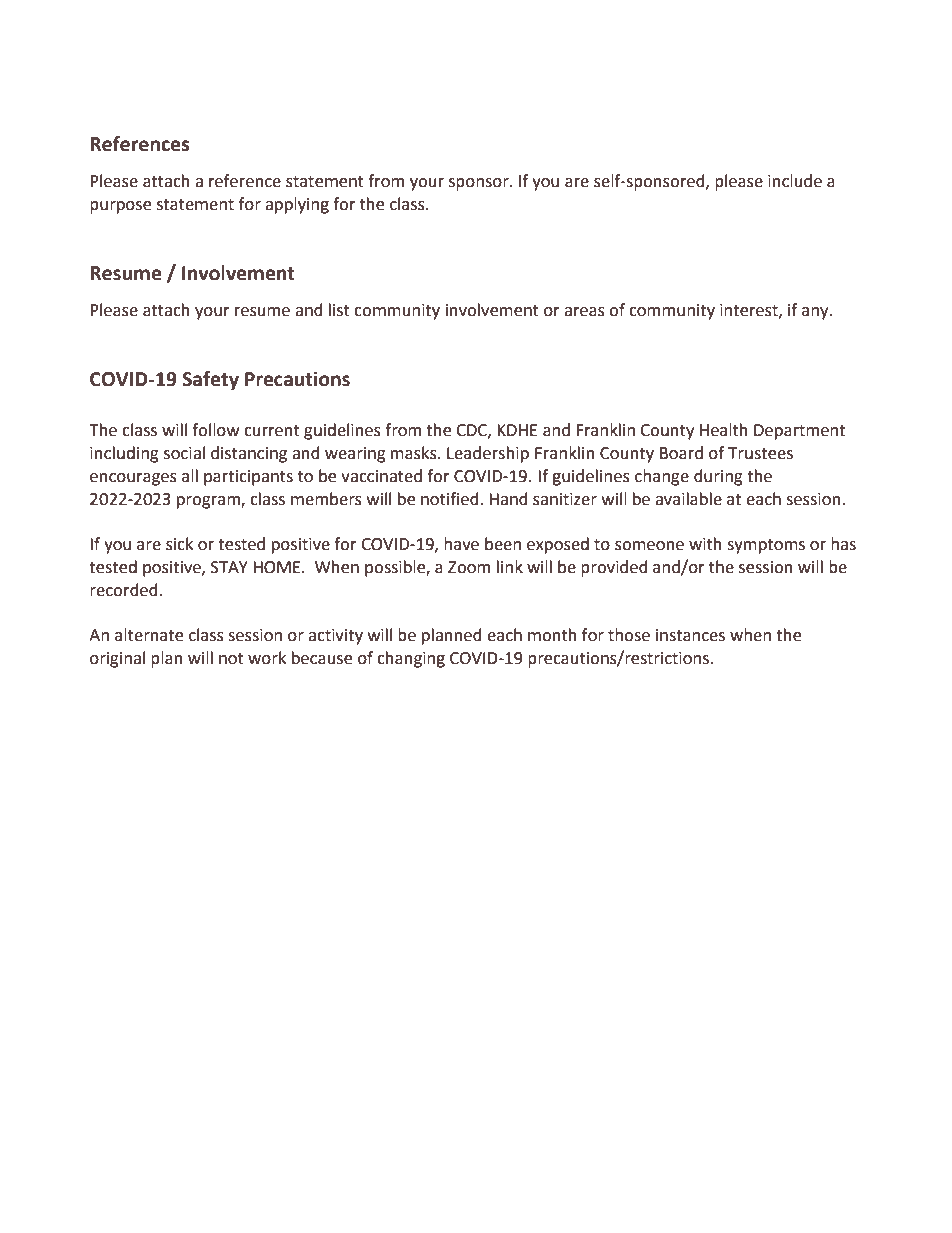  I want to click on purpose, so click(120, 207).
